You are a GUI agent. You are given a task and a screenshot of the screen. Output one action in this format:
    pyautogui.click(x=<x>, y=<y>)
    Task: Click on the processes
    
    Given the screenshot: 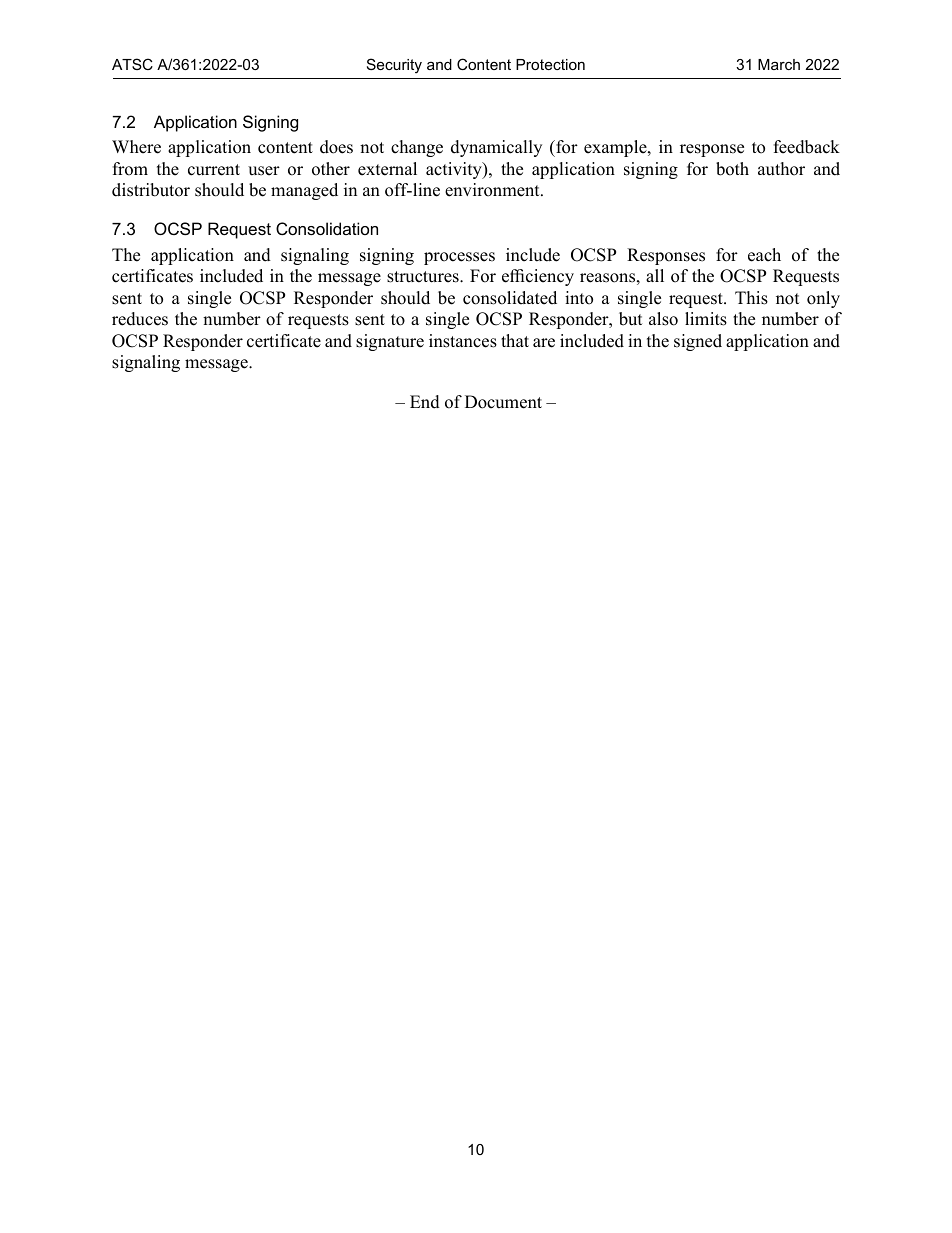 What is the action you would take?
    pyautogui.click(x=459, y=258)
